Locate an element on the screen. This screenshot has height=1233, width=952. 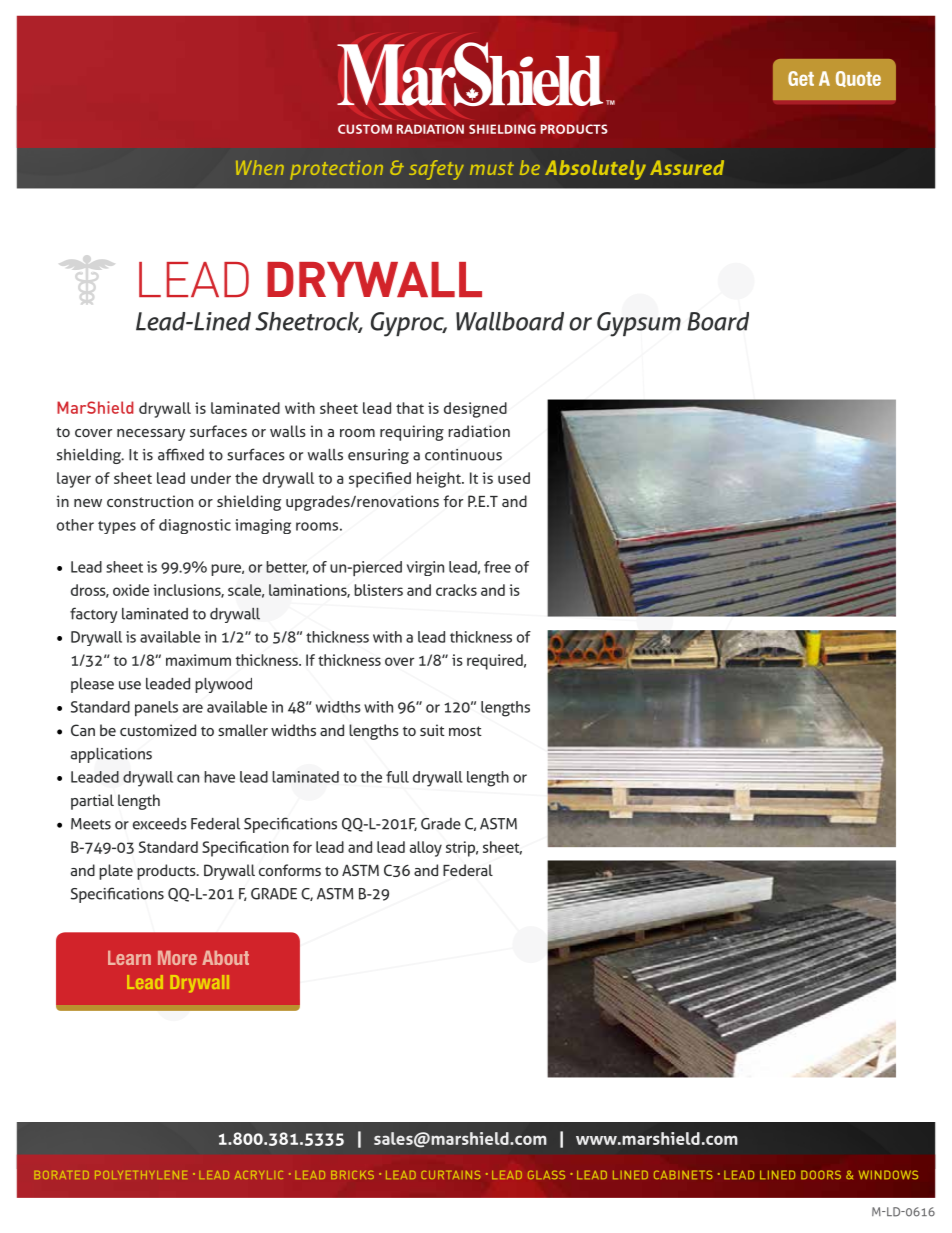
cracks is located at coordinates (456, 590).
